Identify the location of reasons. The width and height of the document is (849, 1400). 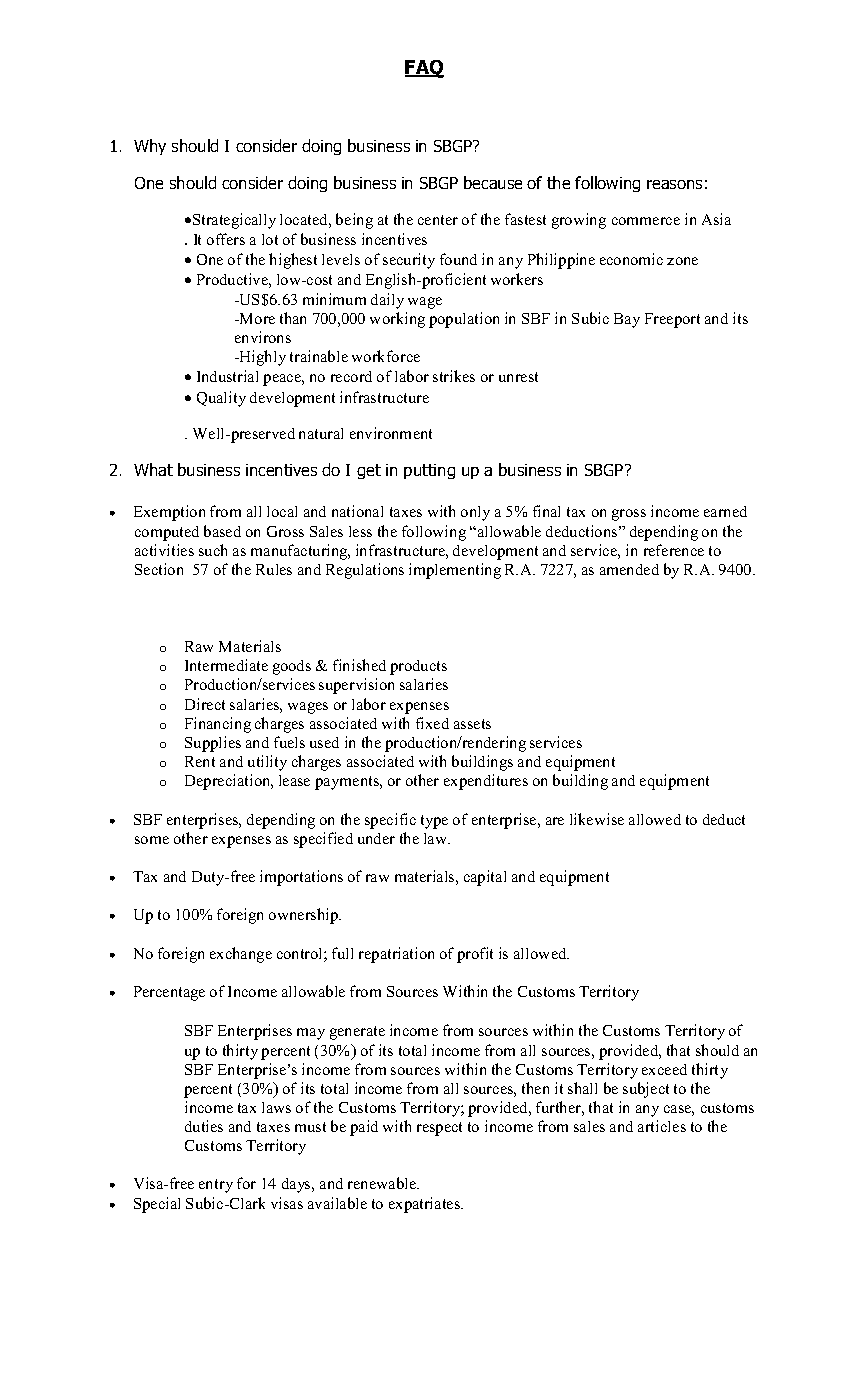
(674, 184).
